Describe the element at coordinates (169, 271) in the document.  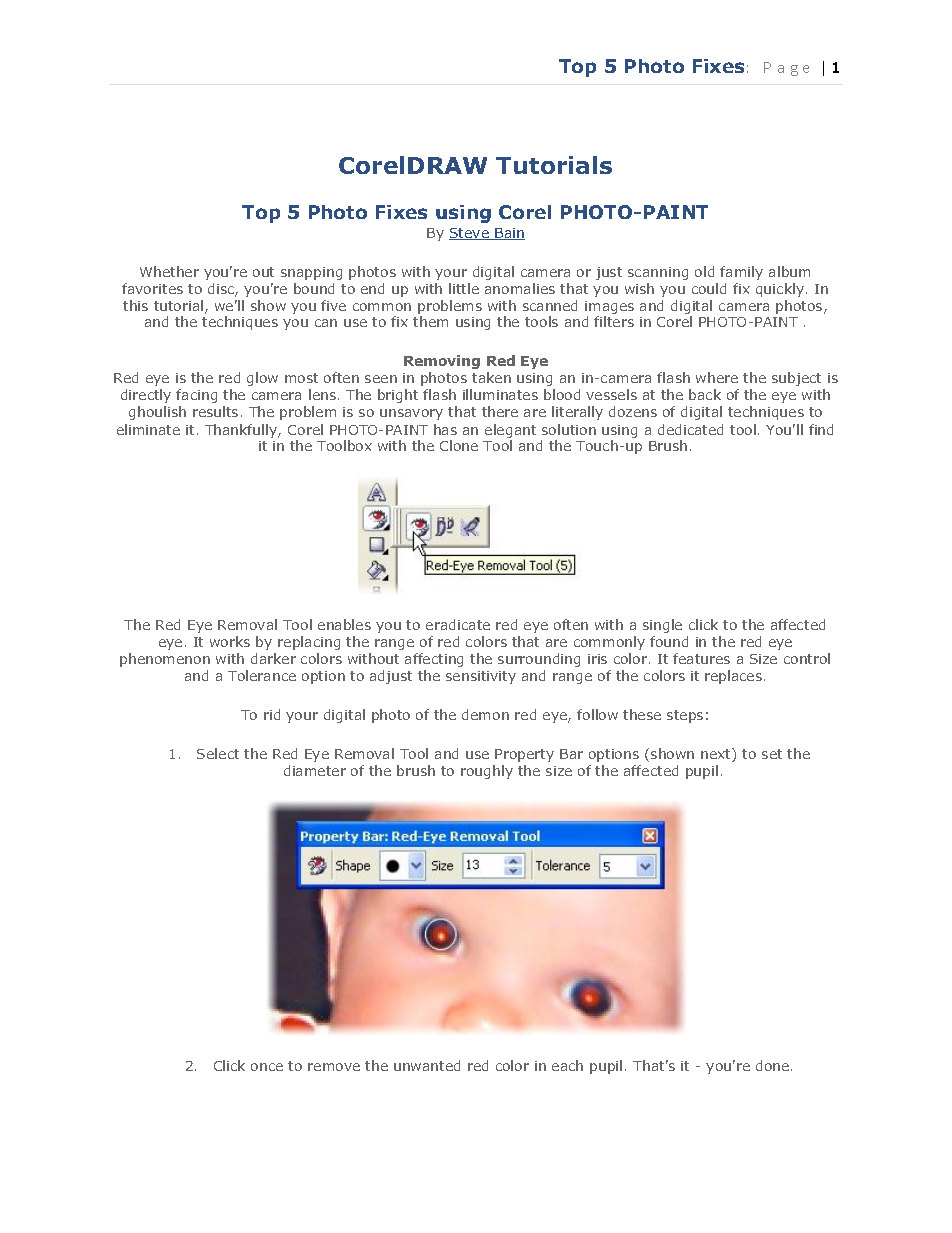
I see `Whether` at that location.
